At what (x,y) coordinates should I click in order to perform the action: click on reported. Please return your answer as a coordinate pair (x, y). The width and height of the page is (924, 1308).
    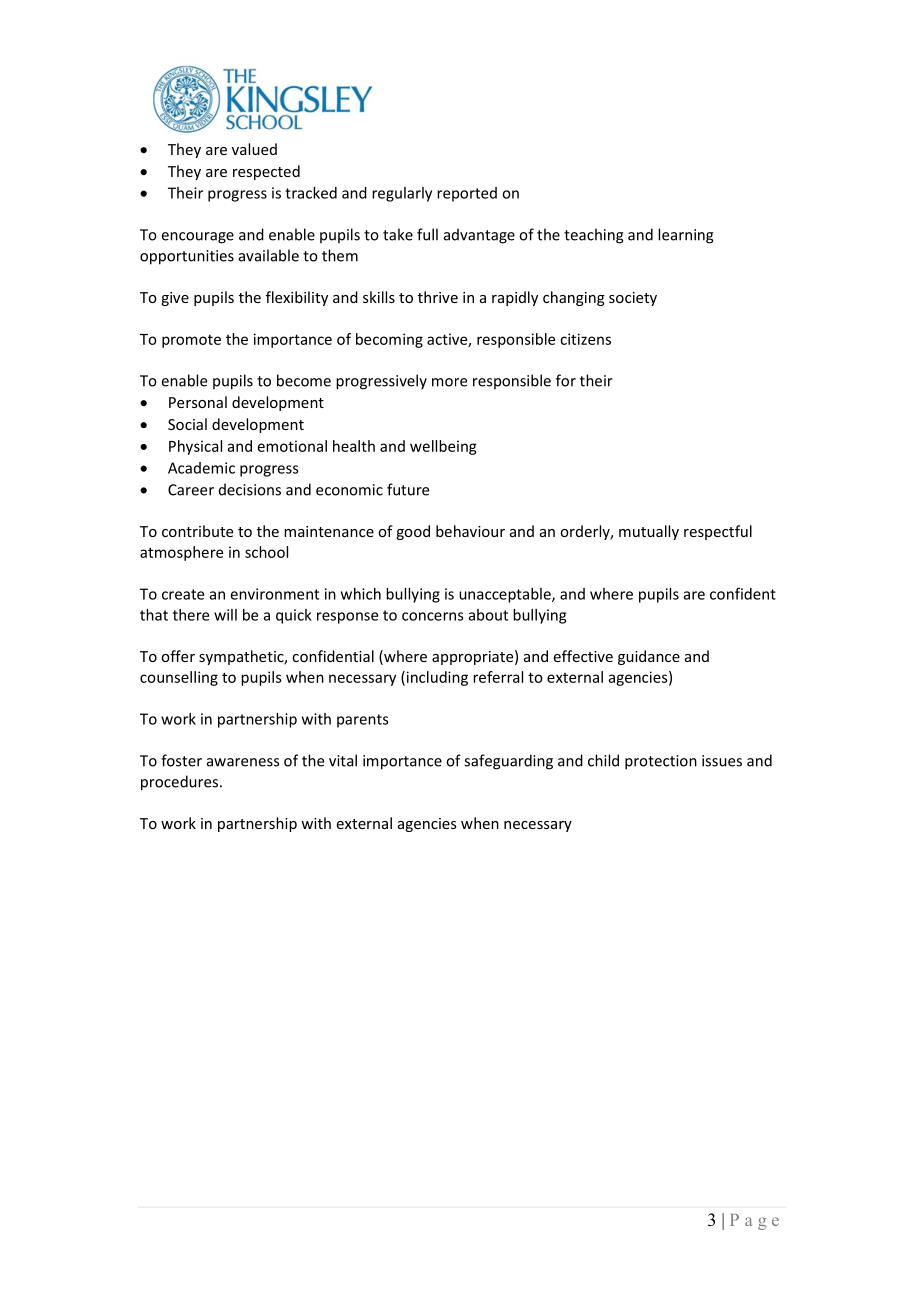
    Looking at the image, I should click on (467, 194).
